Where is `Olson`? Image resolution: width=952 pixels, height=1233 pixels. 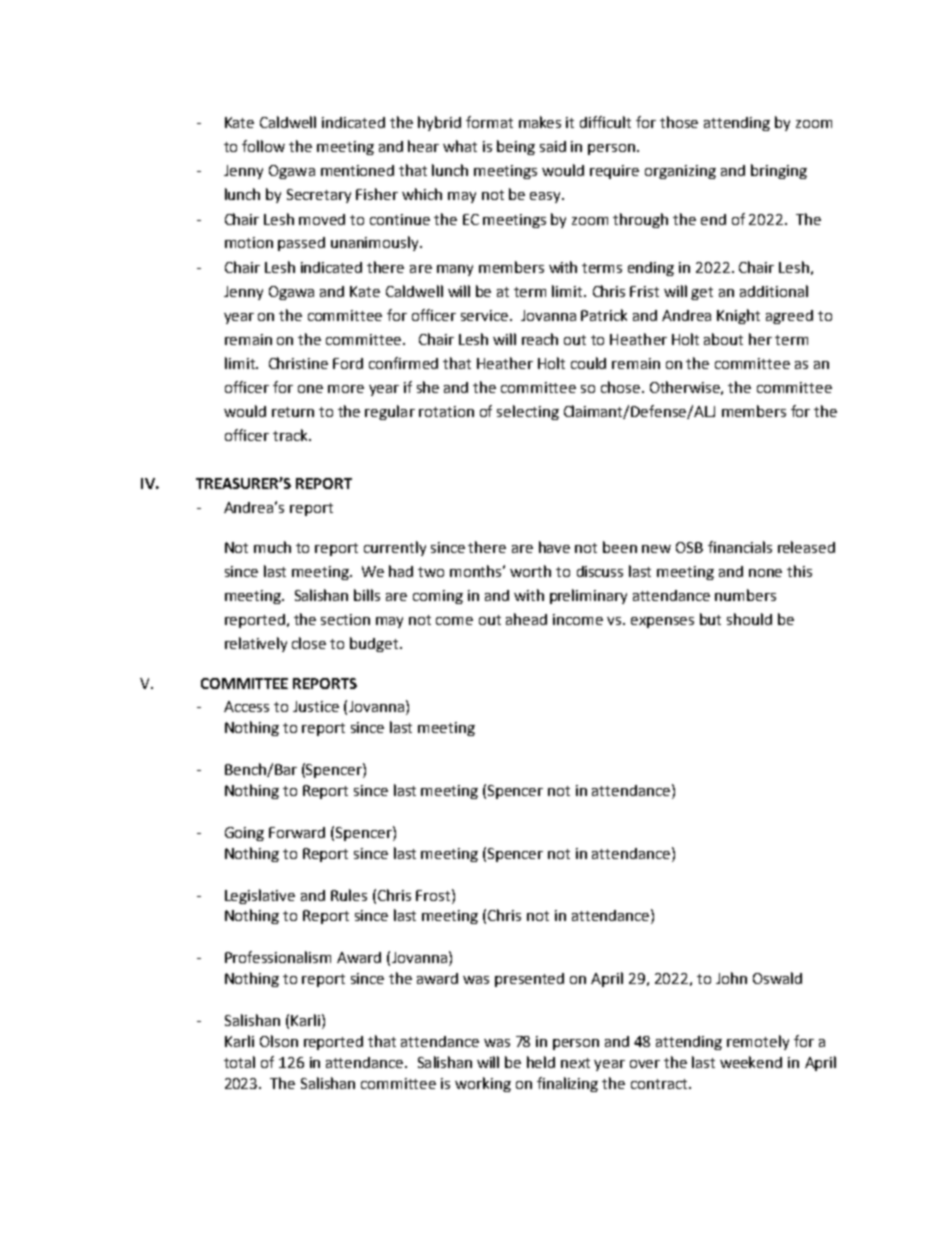 Olson is located at coordinates (279, 1041).
